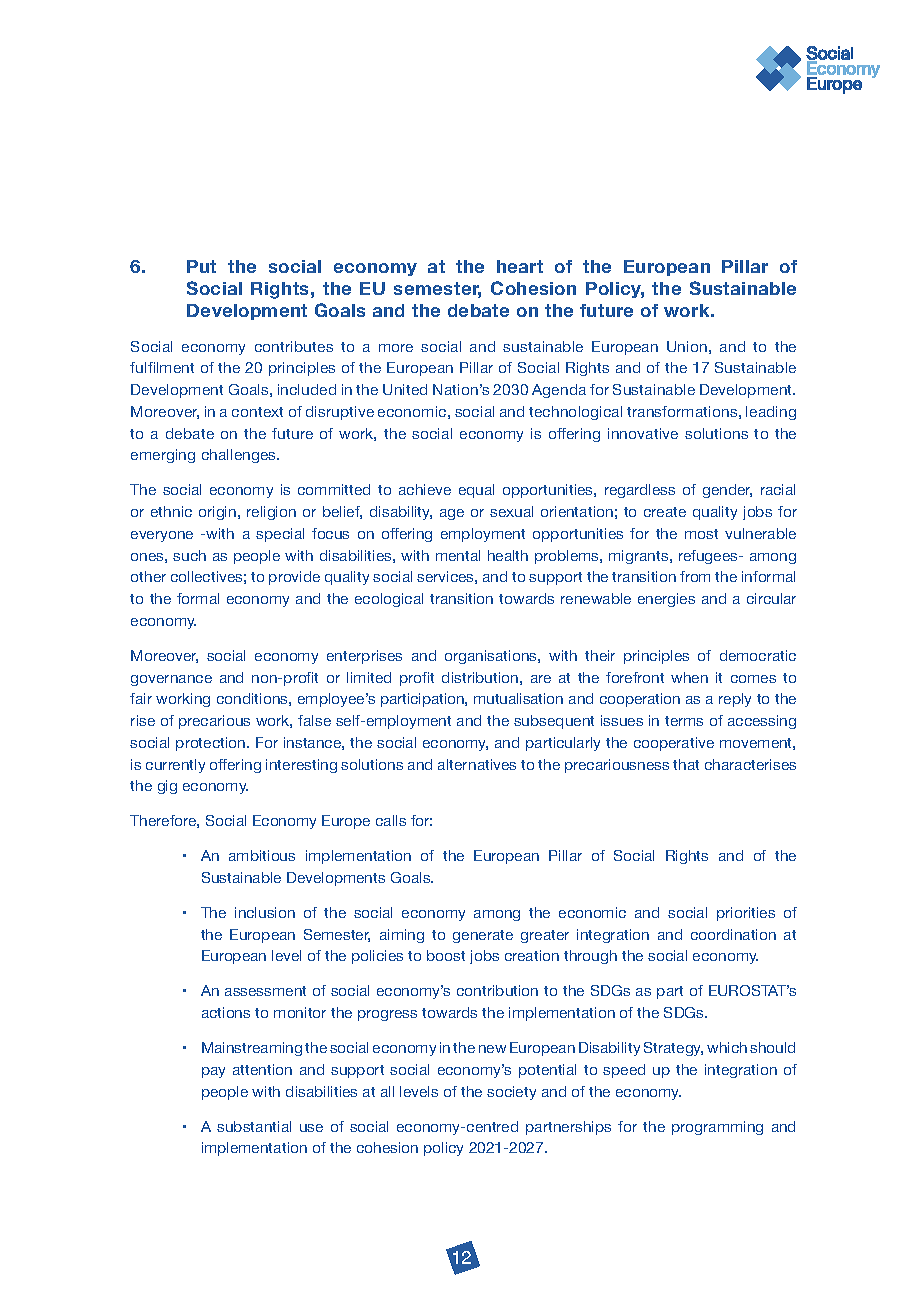 The image size is (924, 1308). What do you see at coordinates (213, 1072) in the document?
I see `pay` at bounding box center [213, 1072].
